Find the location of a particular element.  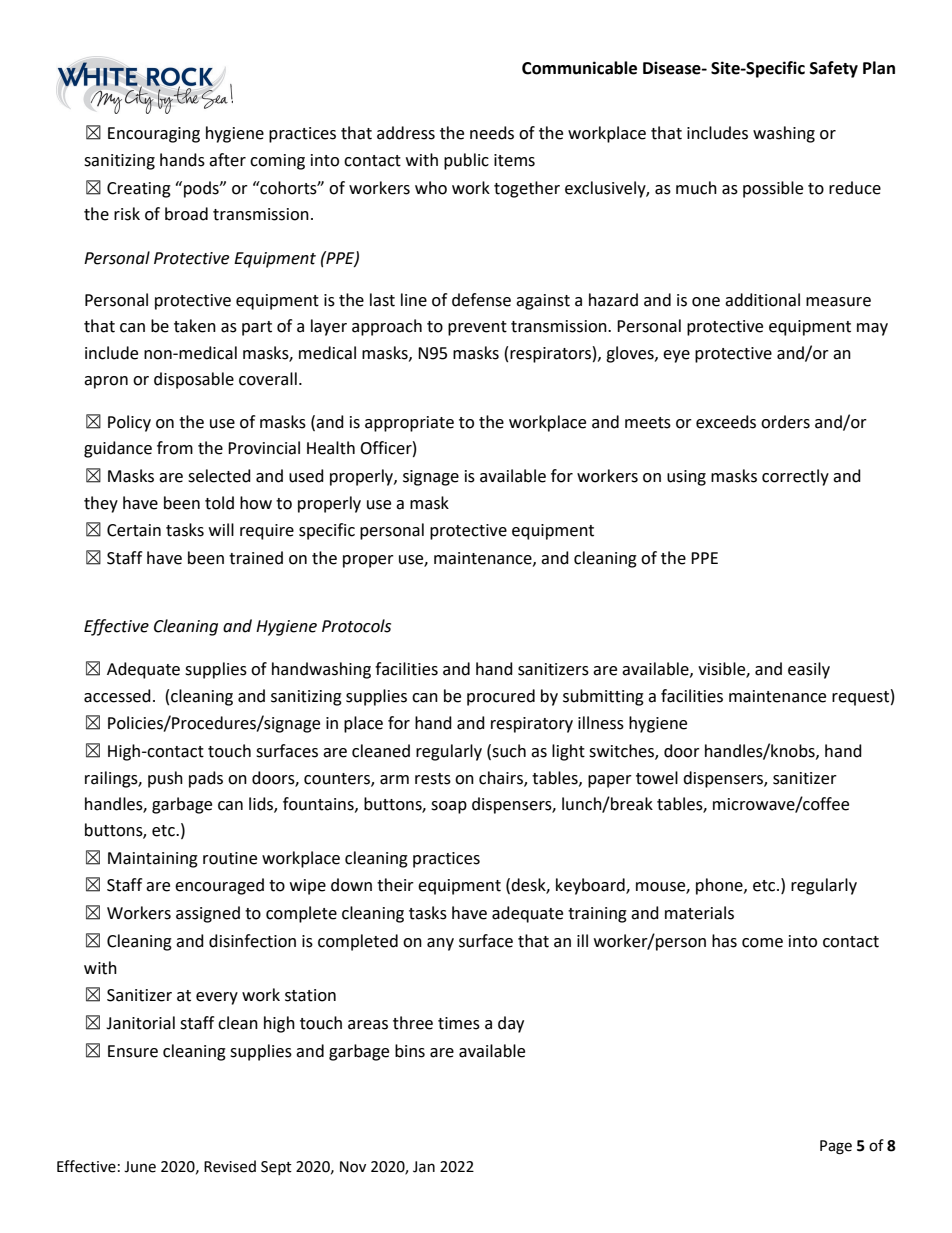

bins is located at coordinates (410, 1051).
